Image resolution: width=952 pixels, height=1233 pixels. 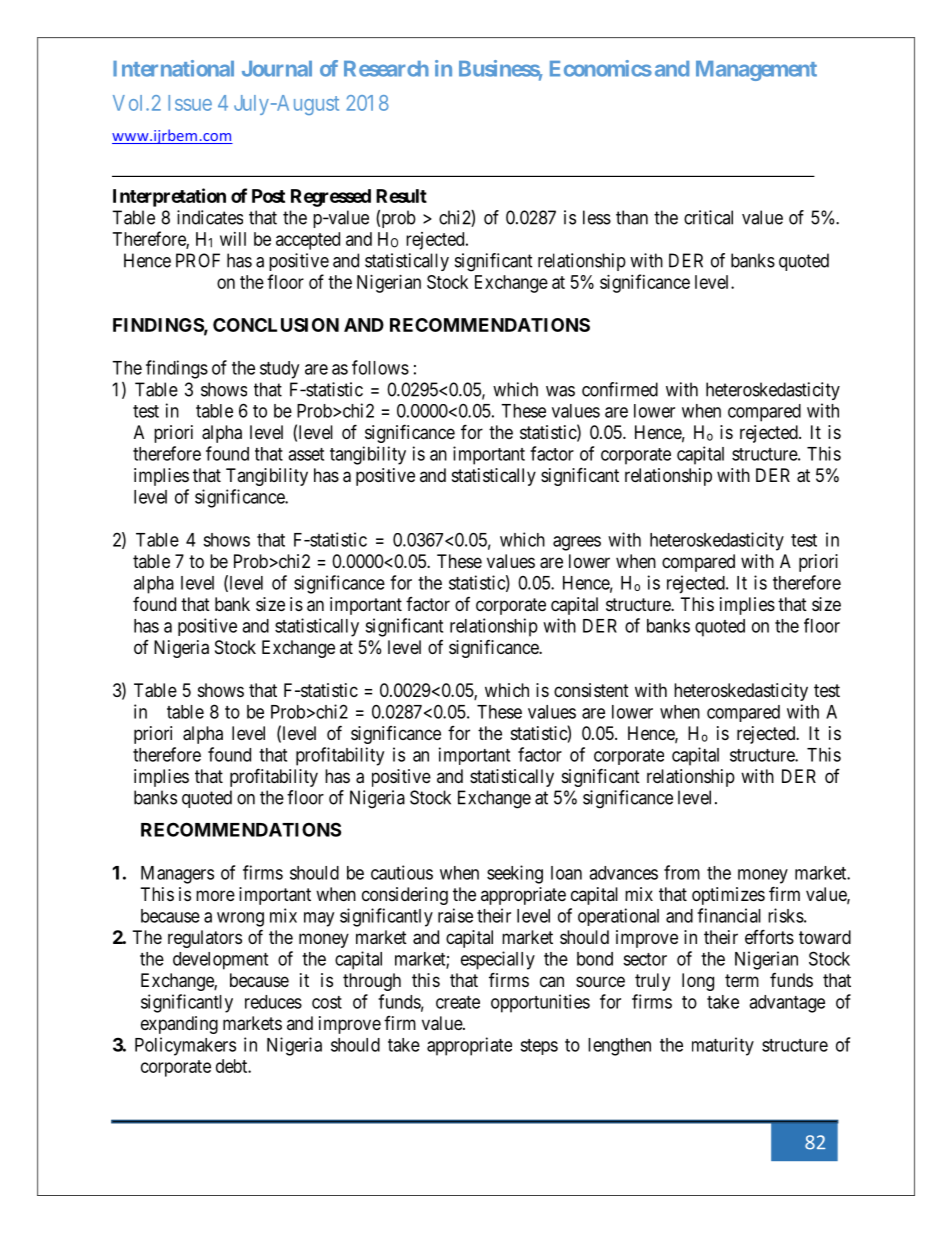 What do you see at coordinates (386, 69) in the screenshot?
I see `Research` at bounding box center [386, 69].
